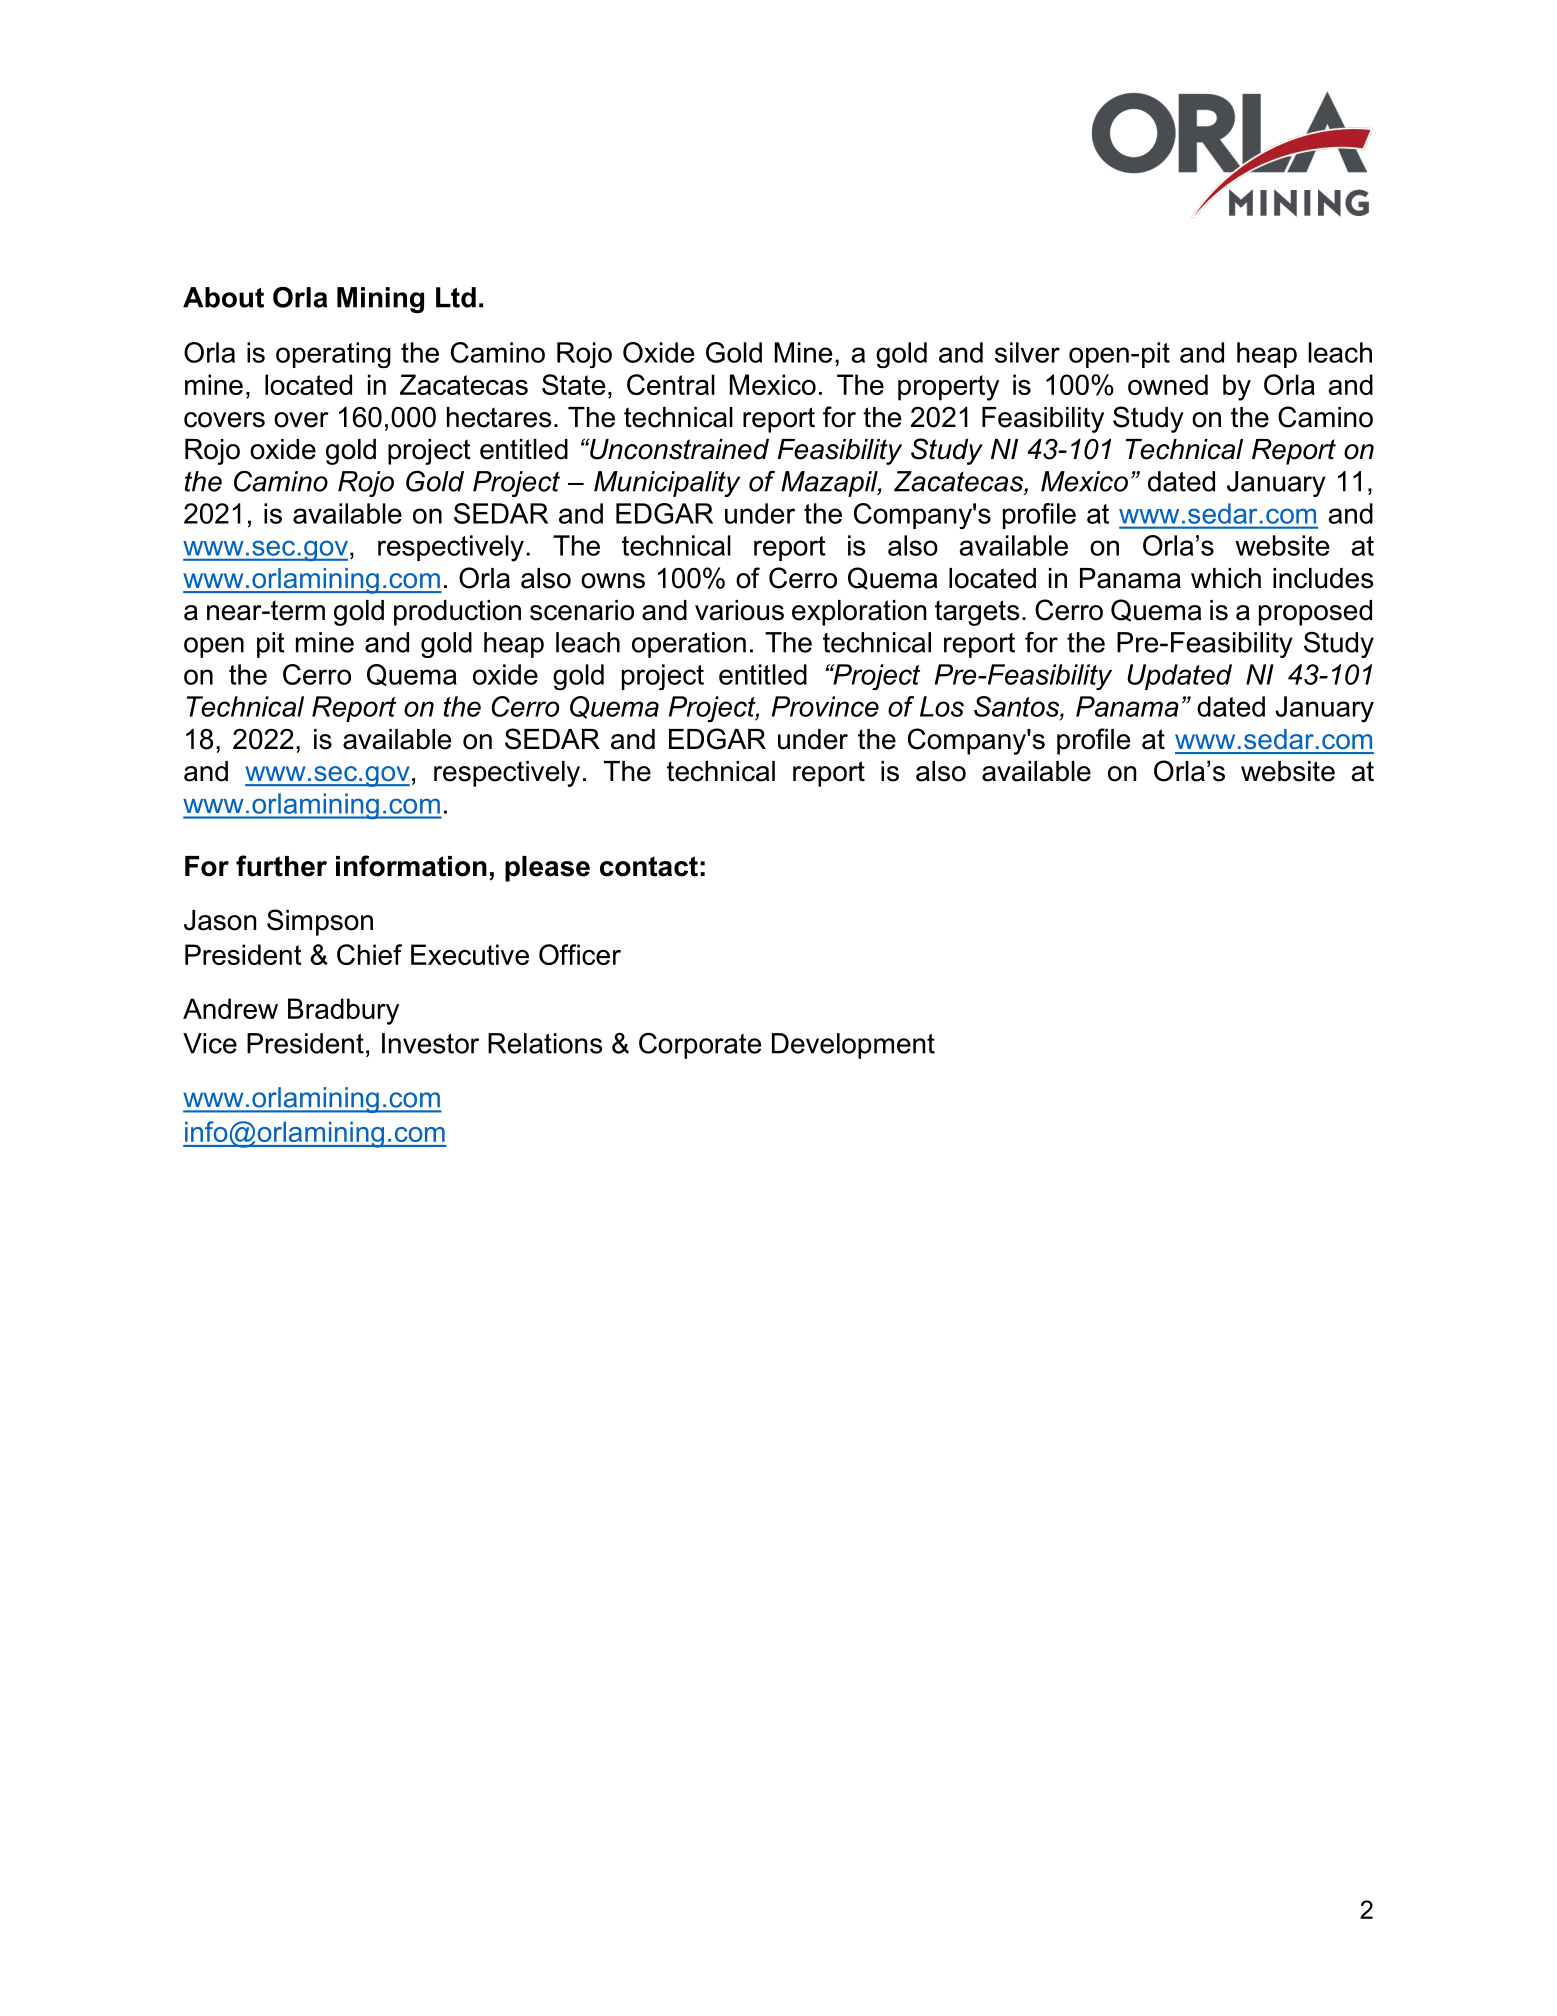 The image size is (1557, 2016). What do you see at coordinates (853, 1046) in the screenshot?
I see `Development` at bounding box center [853, 1046].
